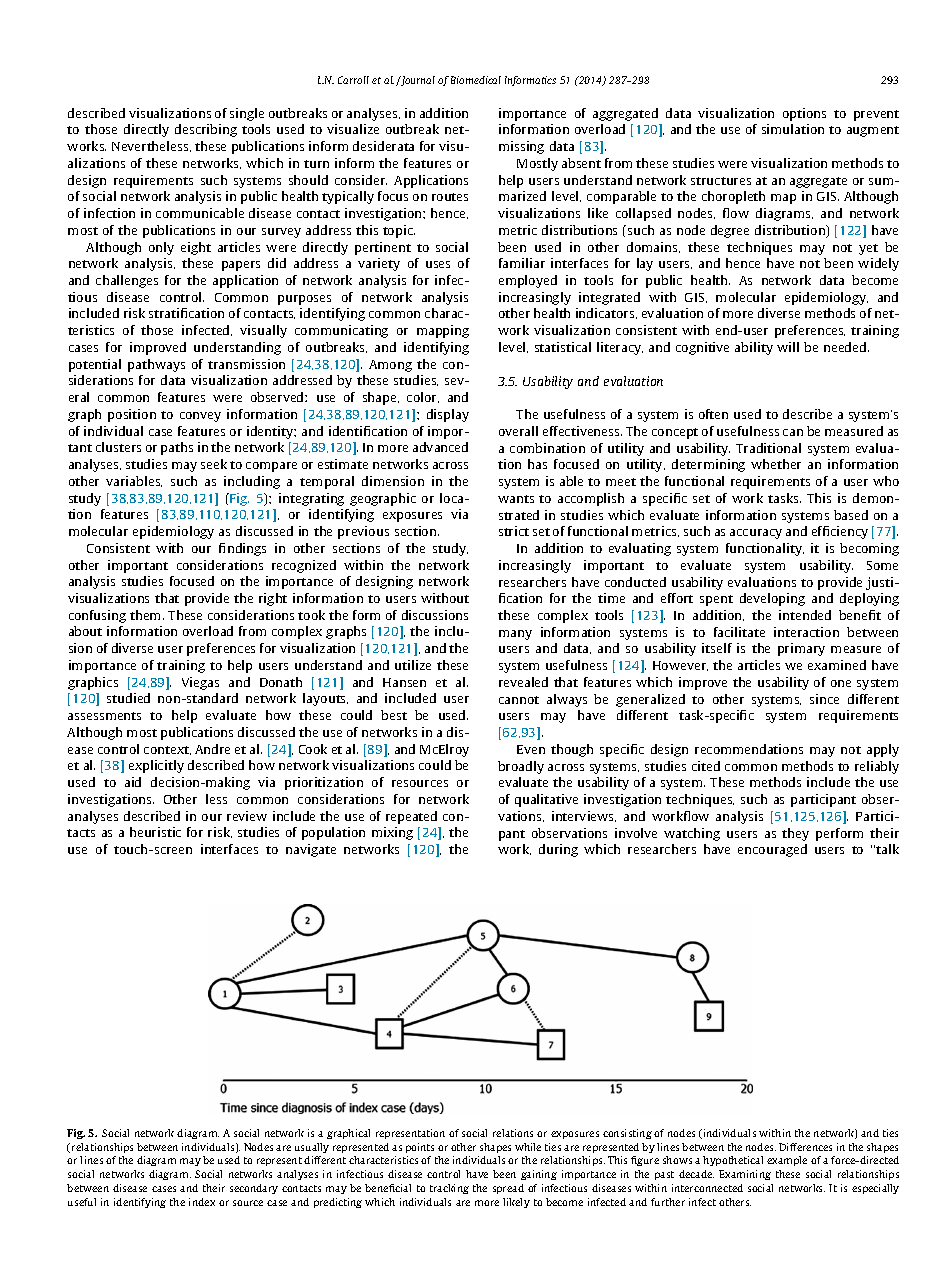 The height and width of the page is (1270, 952). What do you see at coordinates (177, 448) in the page?
I see `paths` at bounding box center [177, 448].
